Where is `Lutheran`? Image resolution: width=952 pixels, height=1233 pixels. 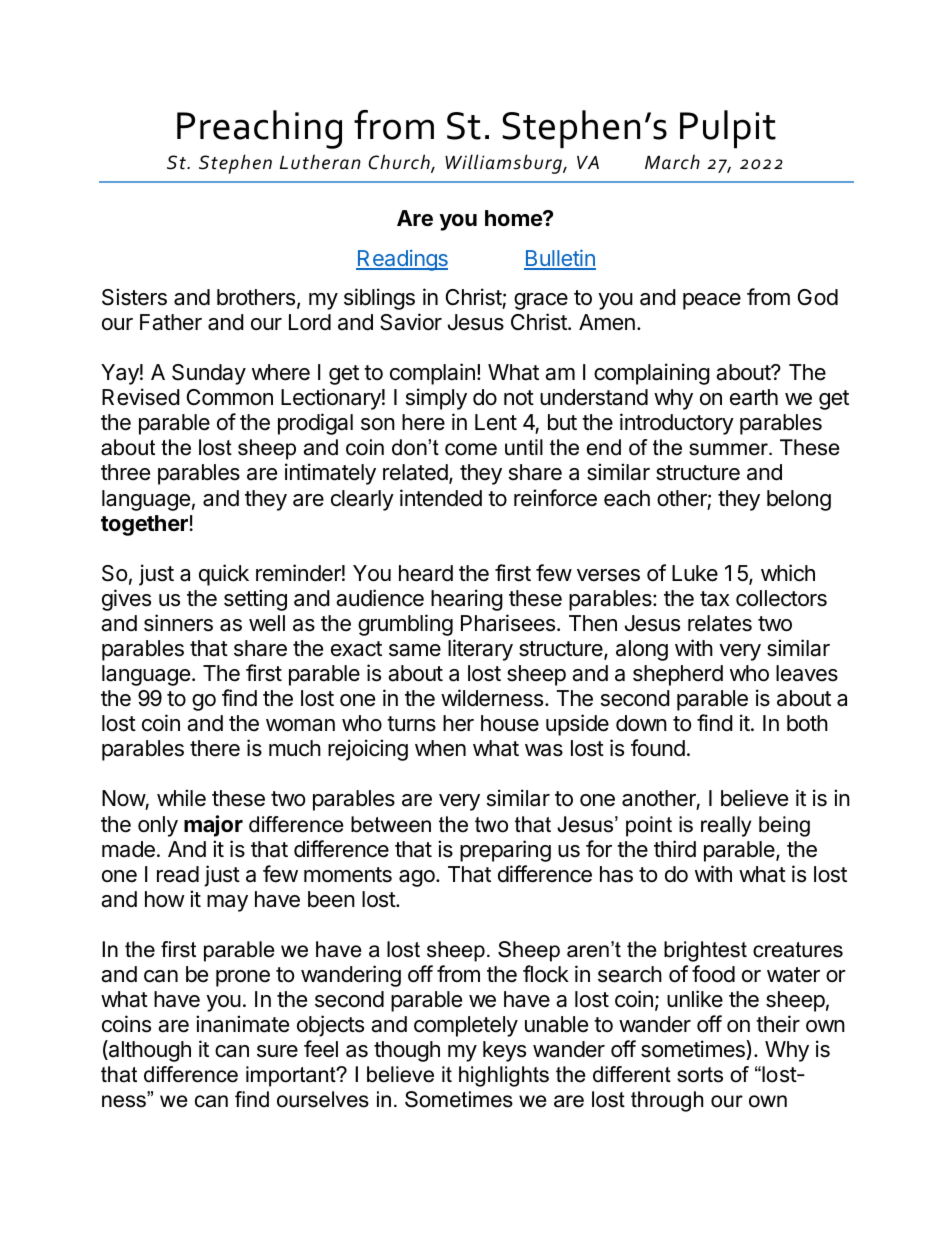
Lutheran is located at coordinates (320, 162).
